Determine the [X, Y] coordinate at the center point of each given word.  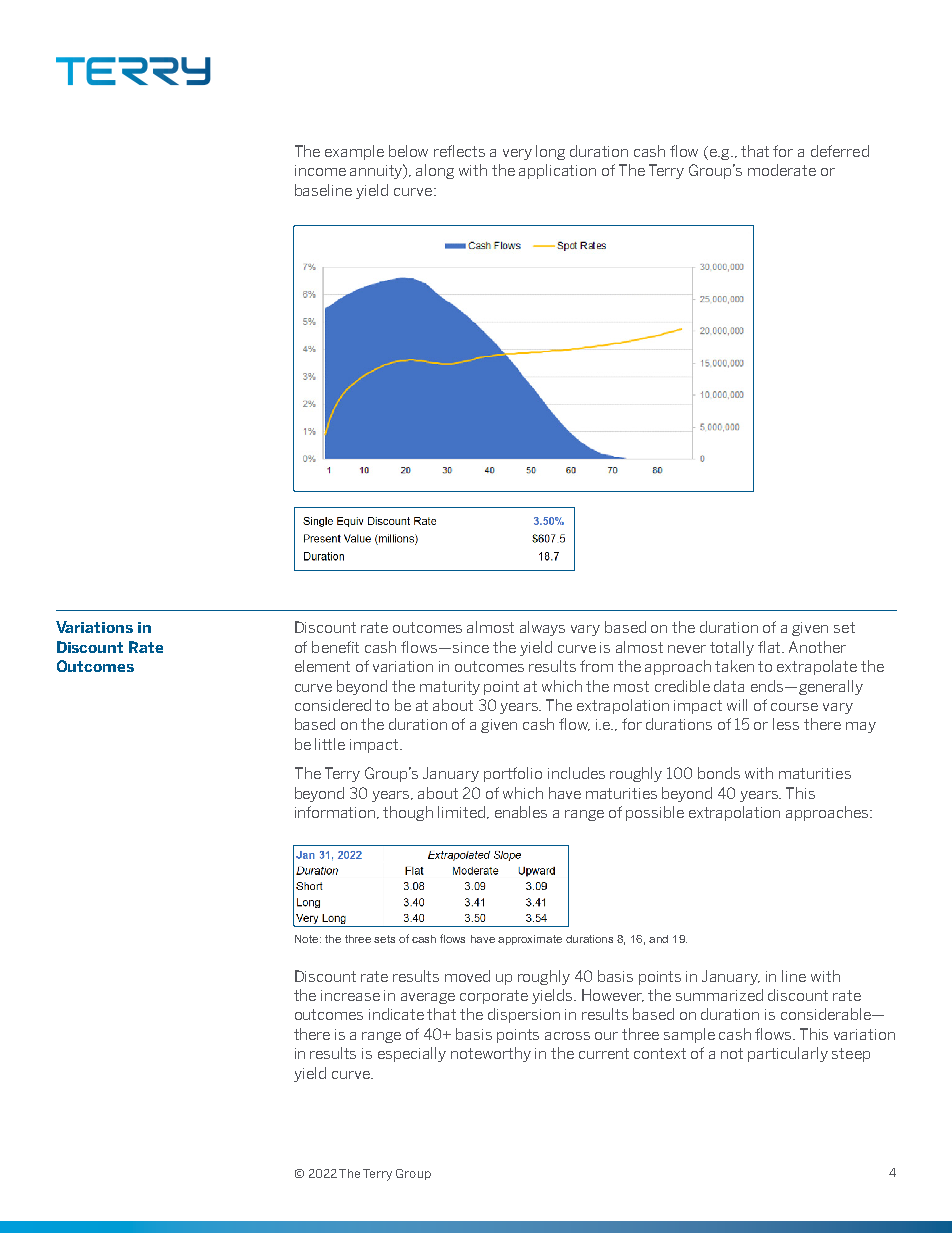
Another [817, 647]
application [557, 171]
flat [771, 647]
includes [576, 773]
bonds [719, 773]
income [320, 170]
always [542, 628]
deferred [840, 151]
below [408, 151]
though [408, 813]
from [596, 666]
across [567, 1036]
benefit [335, 647]
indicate [396, 1014]
